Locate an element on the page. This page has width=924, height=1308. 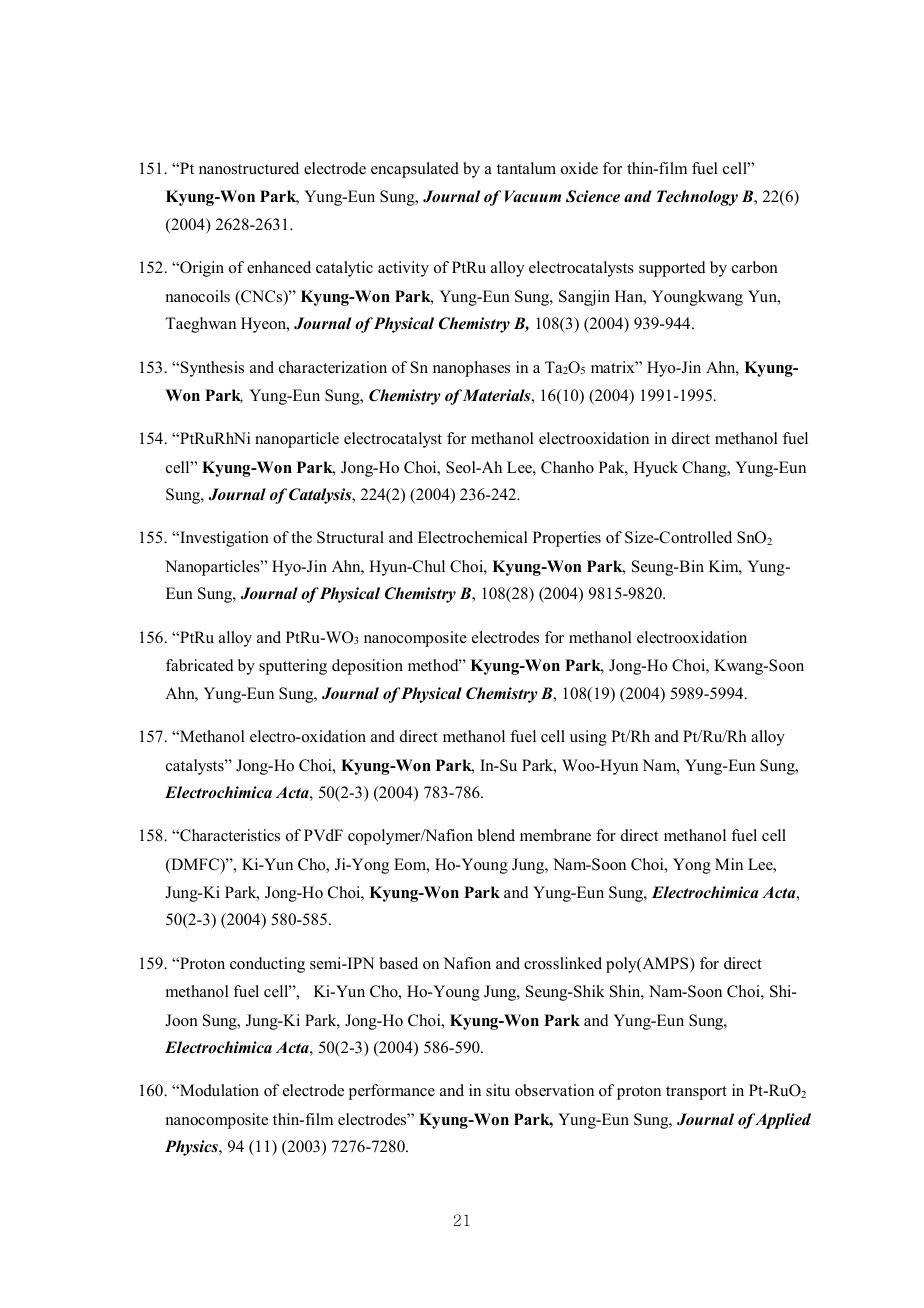
situ is located at coordinates (498, 1090).
